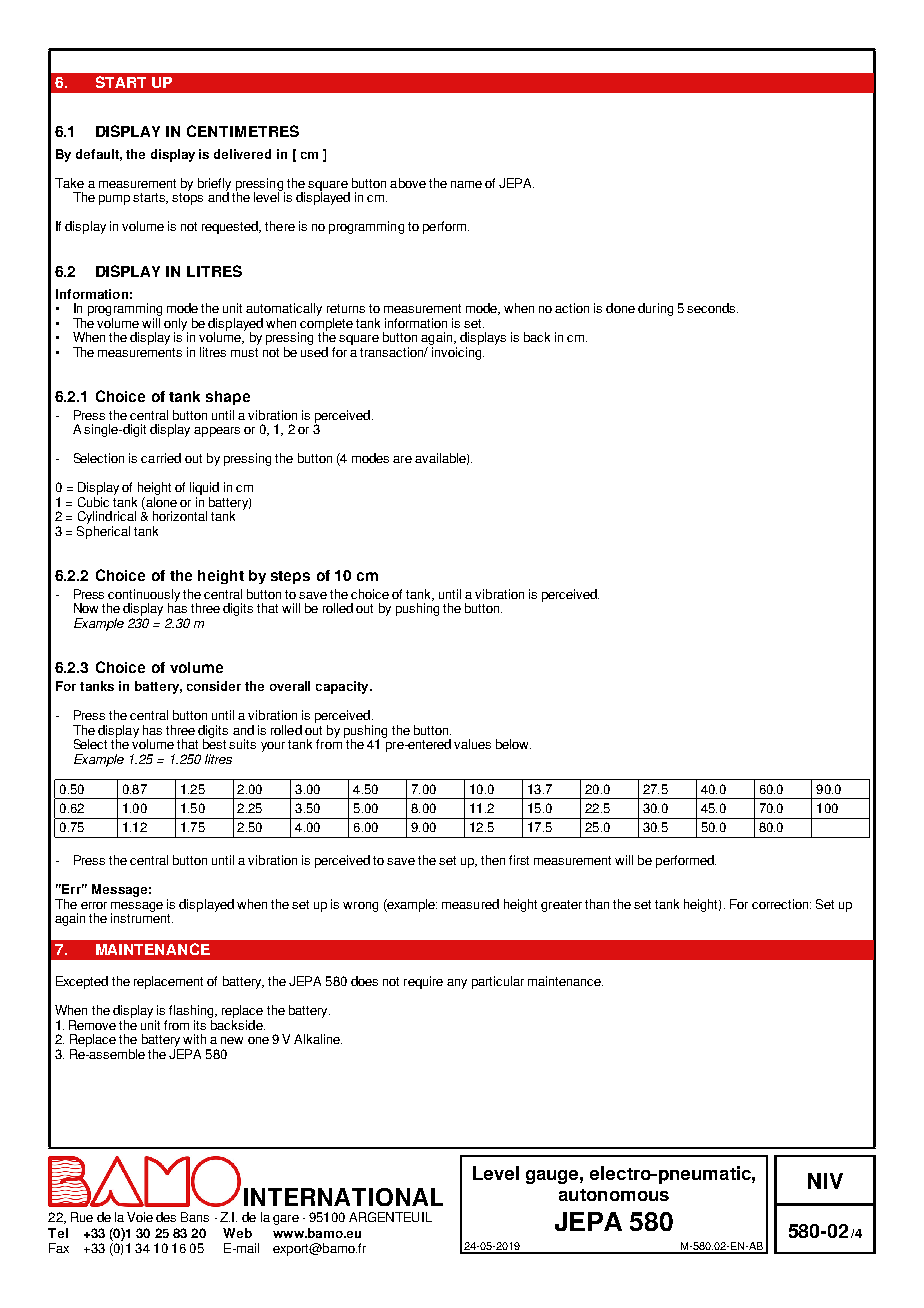 The width and height of the screenshot is (924, 1308). I want to click on seconds, so click(712, 308).
